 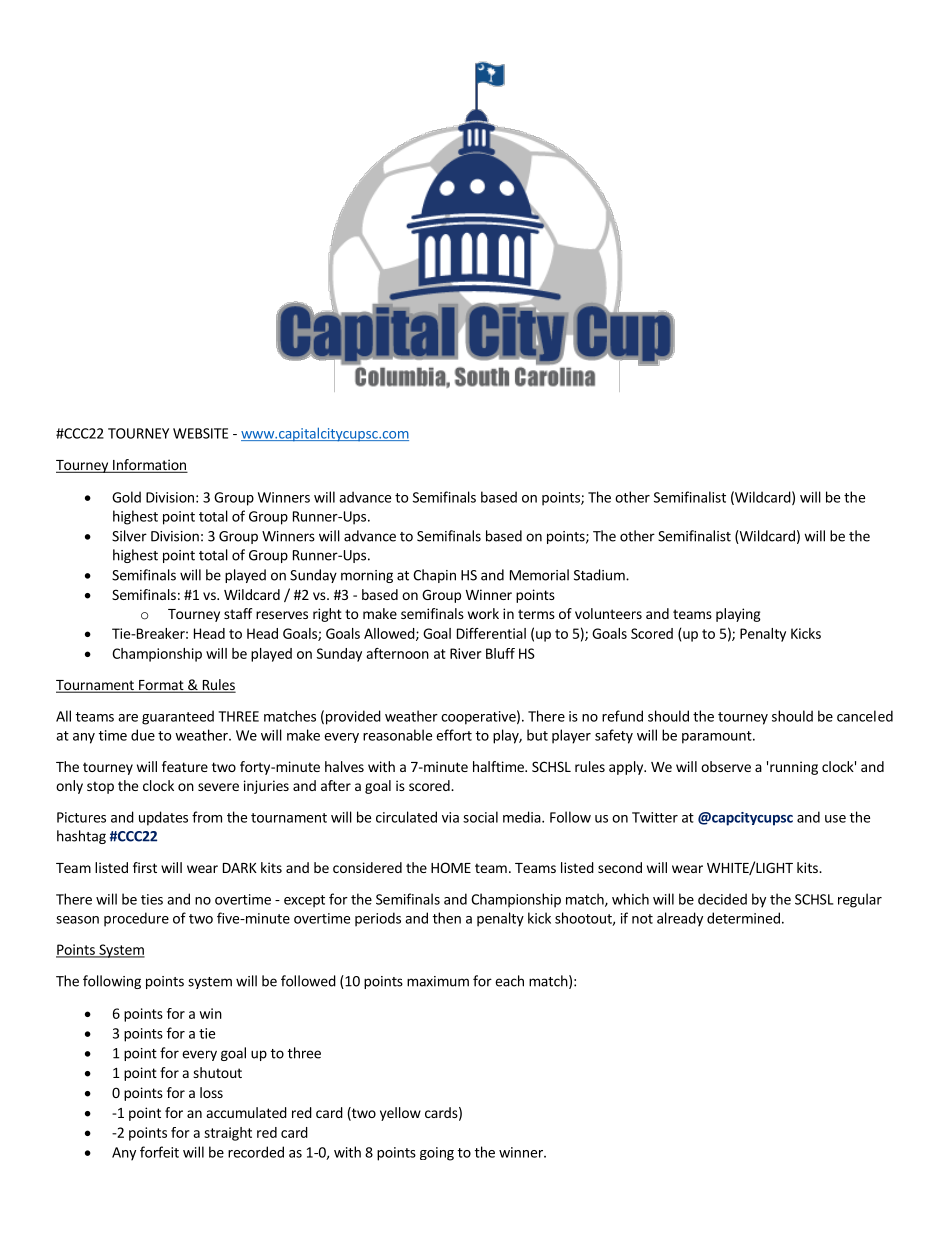 What do you see at coordinates (465, 653) in the page?
I see `River` at bounding box center [465, 653].
